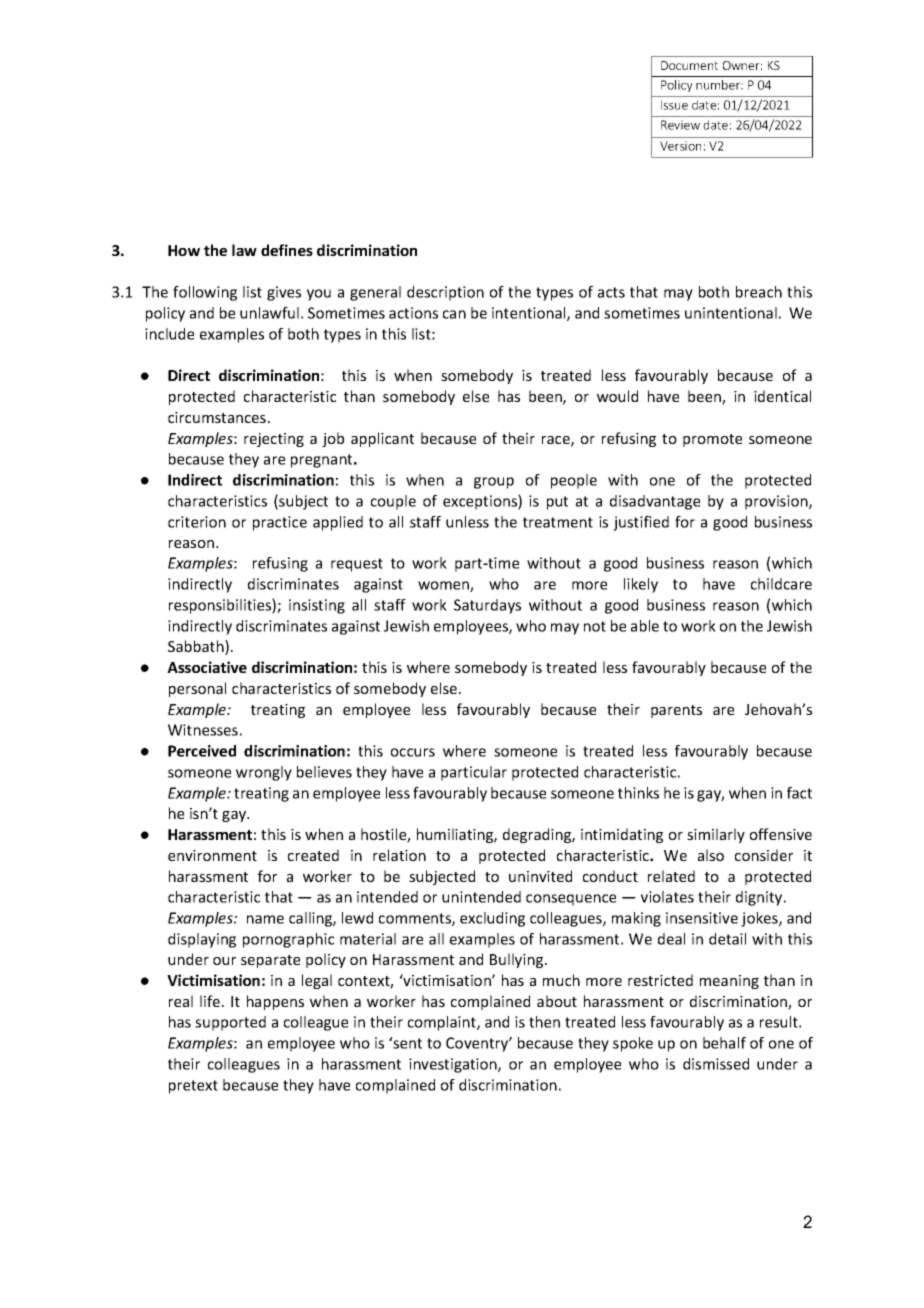  I want to click on investigation, so click(454, 1065).
